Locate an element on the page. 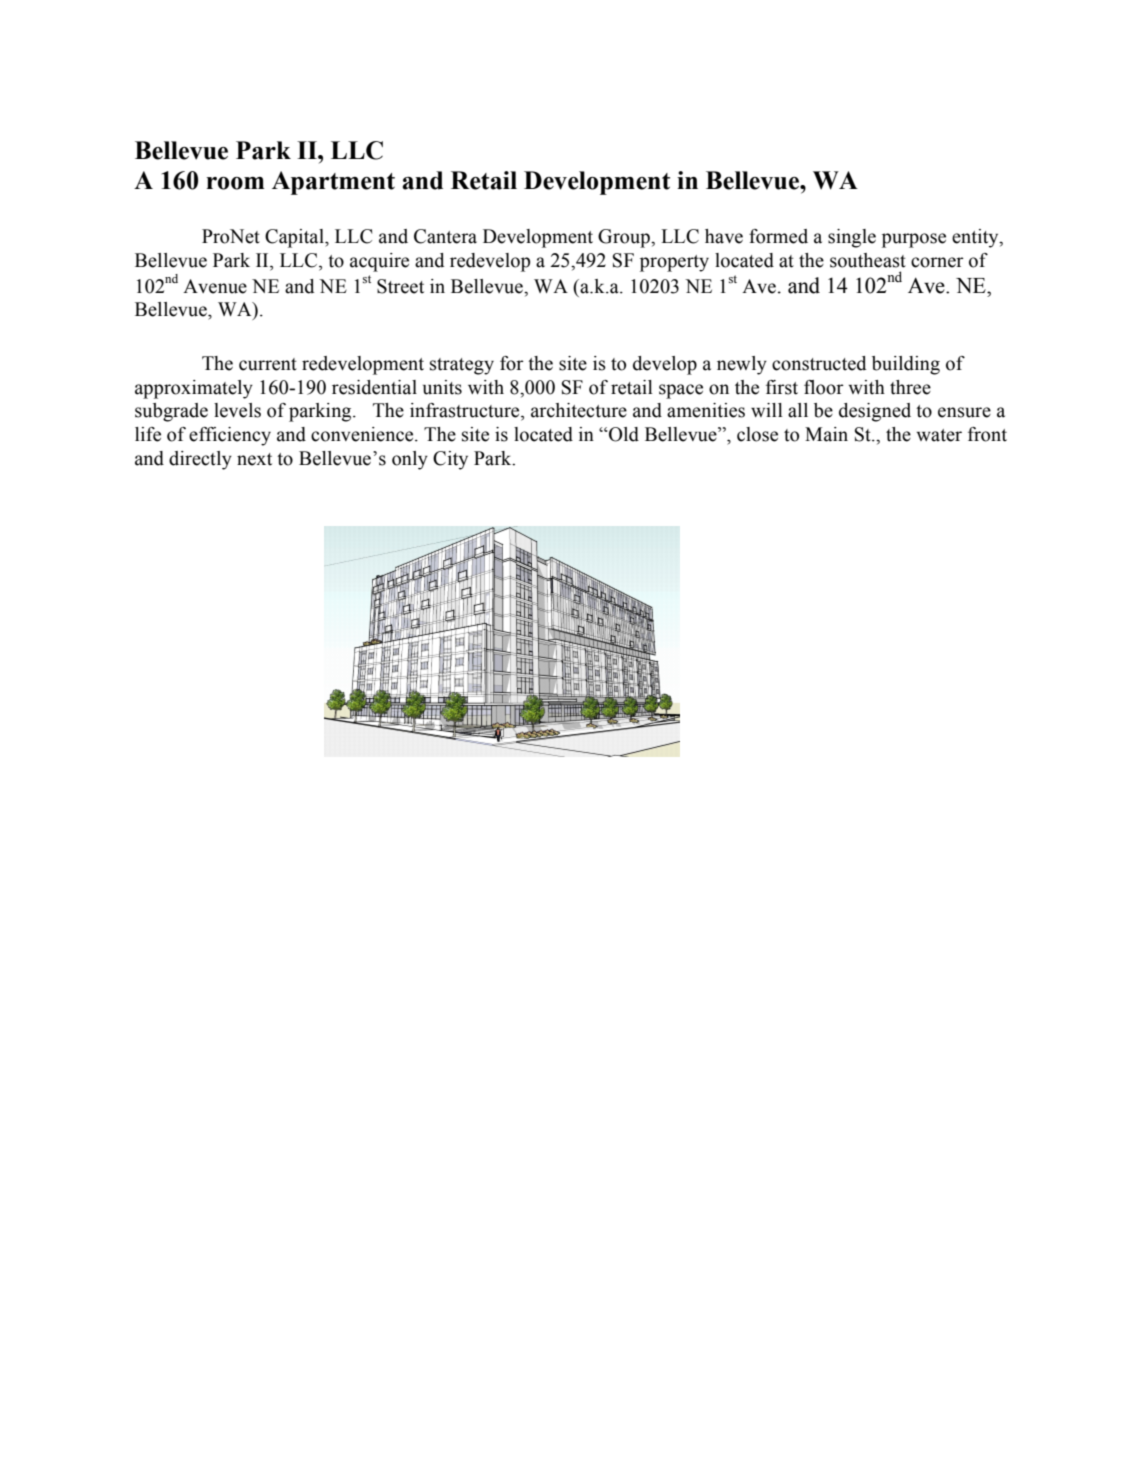 The width and height of the document is (1143, 1479). Capital is located at coordinates (295, 238).
